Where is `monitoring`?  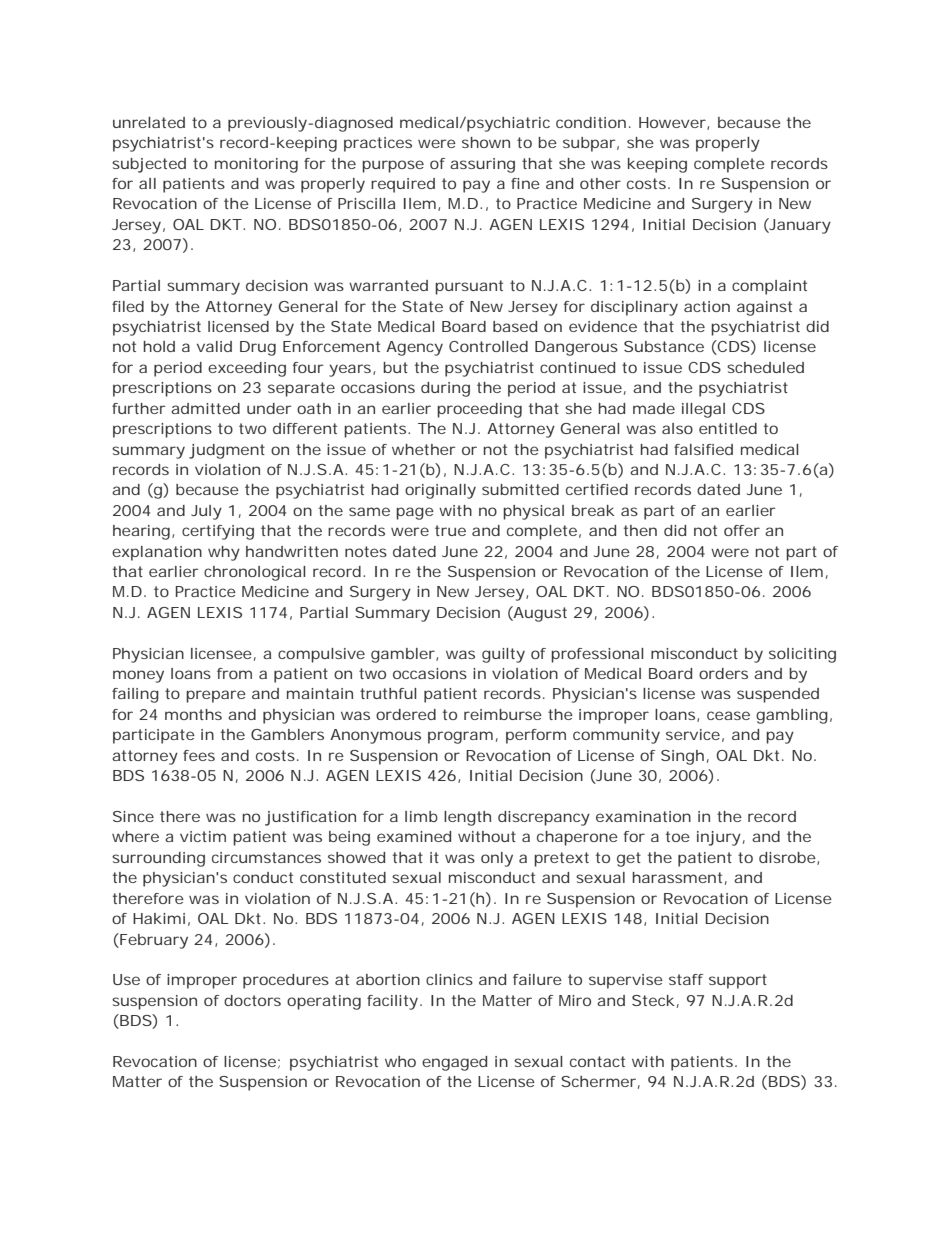 monitoring is located at coordinates (256, 165).
